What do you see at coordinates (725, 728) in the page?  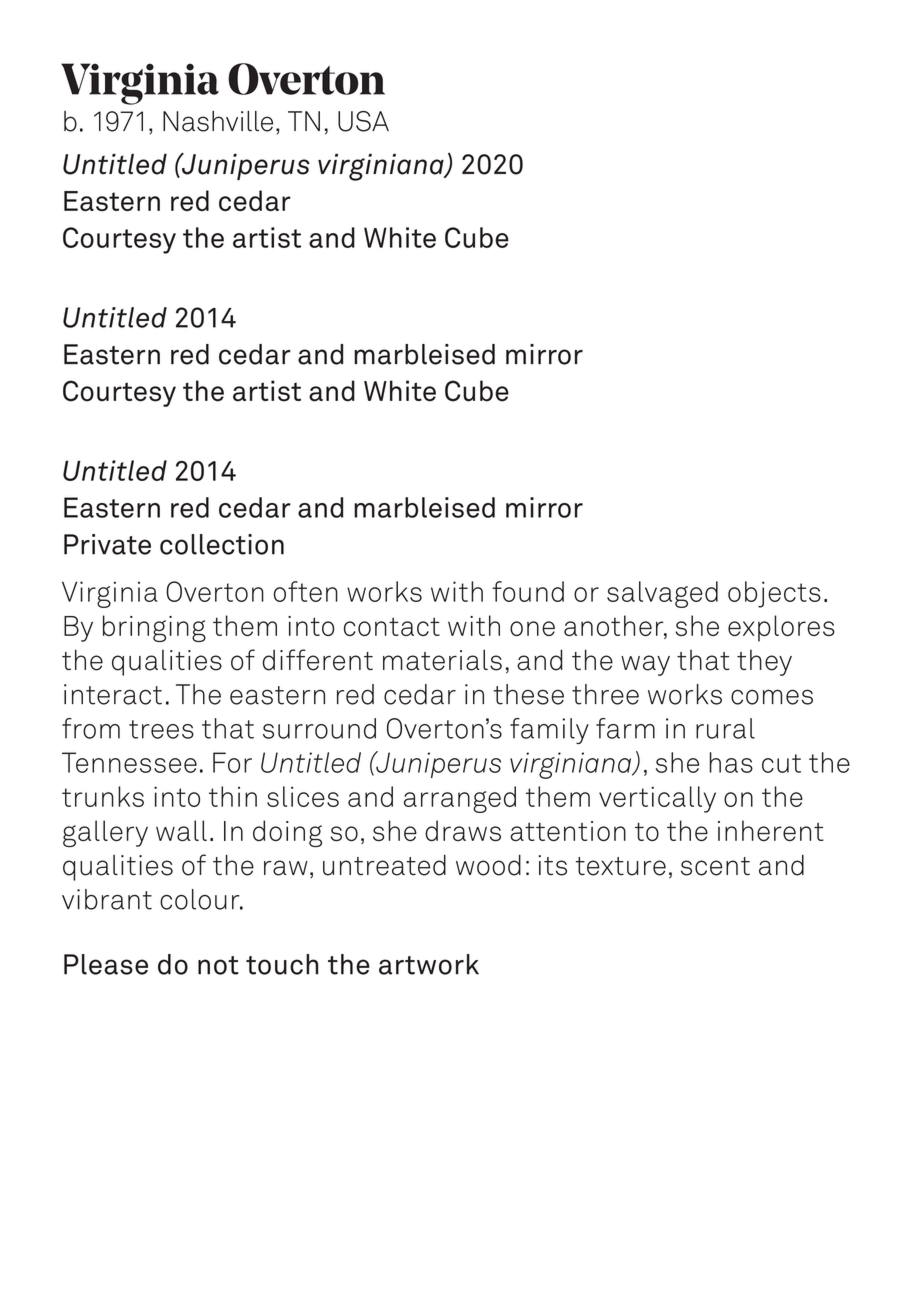 I see `rural` at bounding box center [725, 728].
